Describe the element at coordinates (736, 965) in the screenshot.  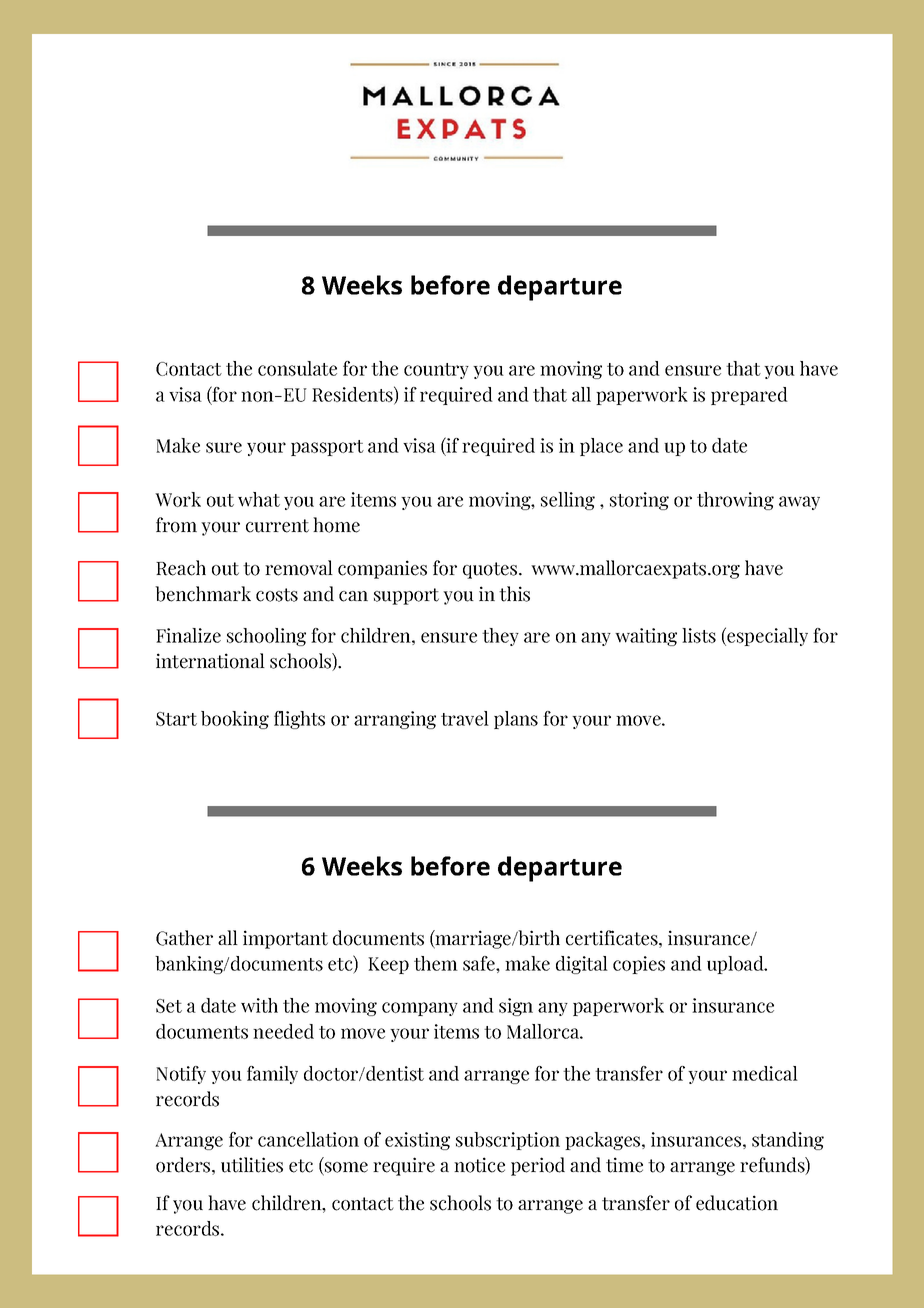
I see `upload` at that location.
